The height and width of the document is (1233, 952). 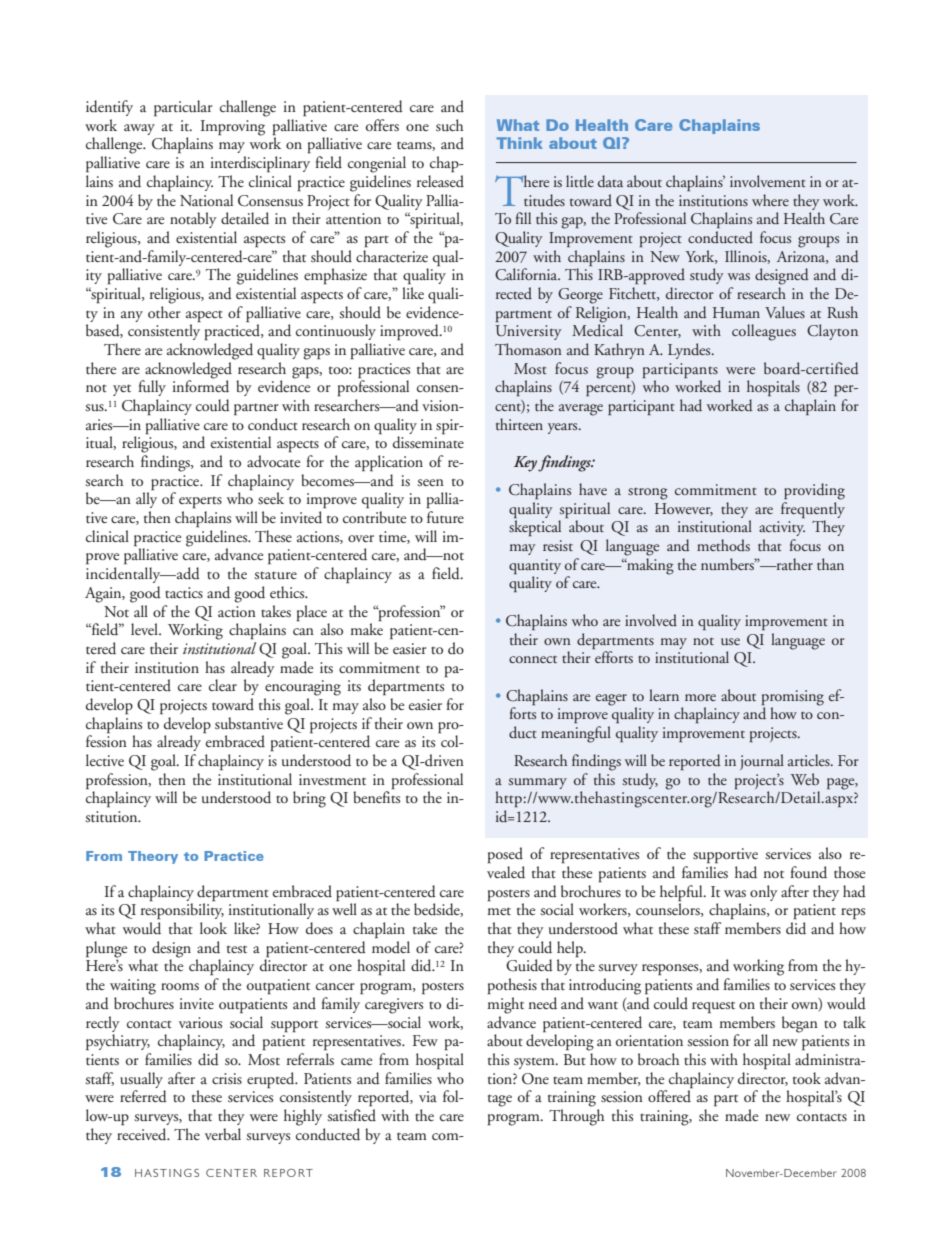 I want to click on Improving, so click(x=233, y=128).
